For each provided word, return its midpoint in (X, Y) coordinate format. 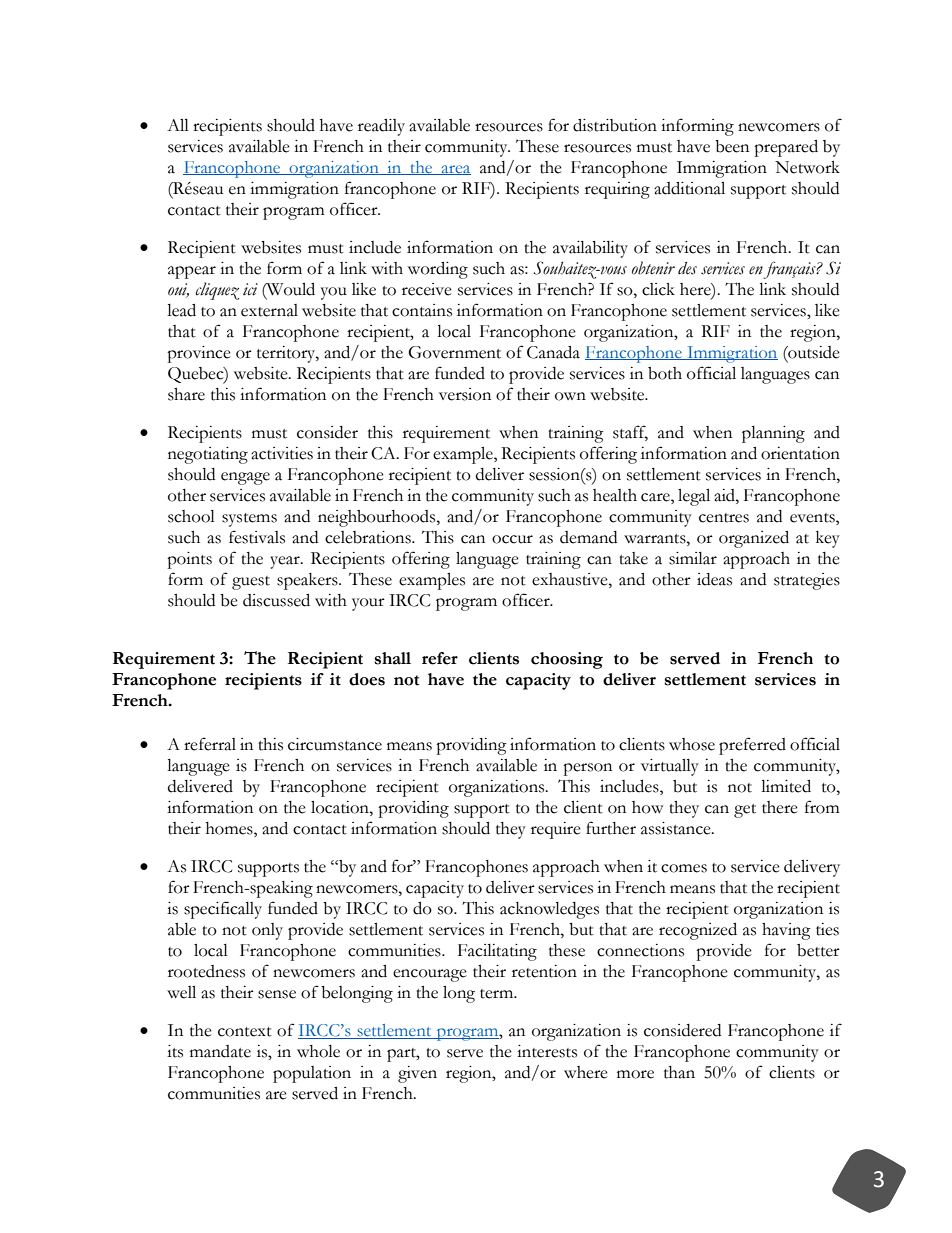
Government (454, 352)
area (455, 170)
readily (381, 127)
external (269, 310)
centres (724, 518)
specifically (223, 910)
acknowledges (549, 910)
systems (249, 520)
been (732, 146)
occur (512, 539)
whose (692, 744)
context (245, 1032)
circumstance (335, 744)
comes (684, 868)
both (665, 373)
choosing (567, 660)
